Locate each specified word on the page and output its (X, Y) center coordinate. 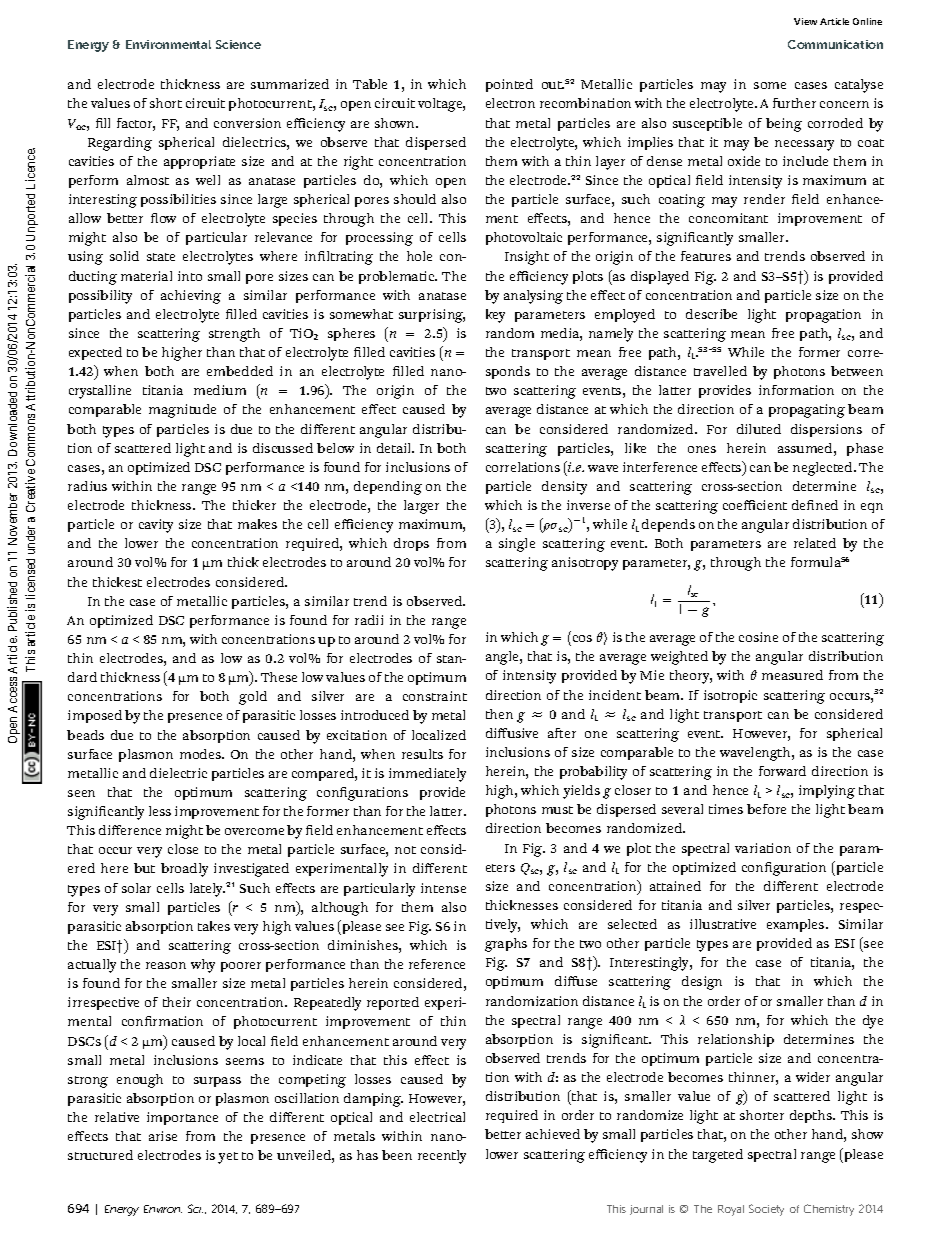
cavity (156, 526)
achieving (191, 297)
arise (163, 1136)
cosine (758, 637)
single (517, 545)
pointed (509, 85)
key (495, 316)
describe (711, 314)
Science (238, 44)
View (805, 21)
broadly (184, 870)
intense (443, 888)
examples (797, 925)
